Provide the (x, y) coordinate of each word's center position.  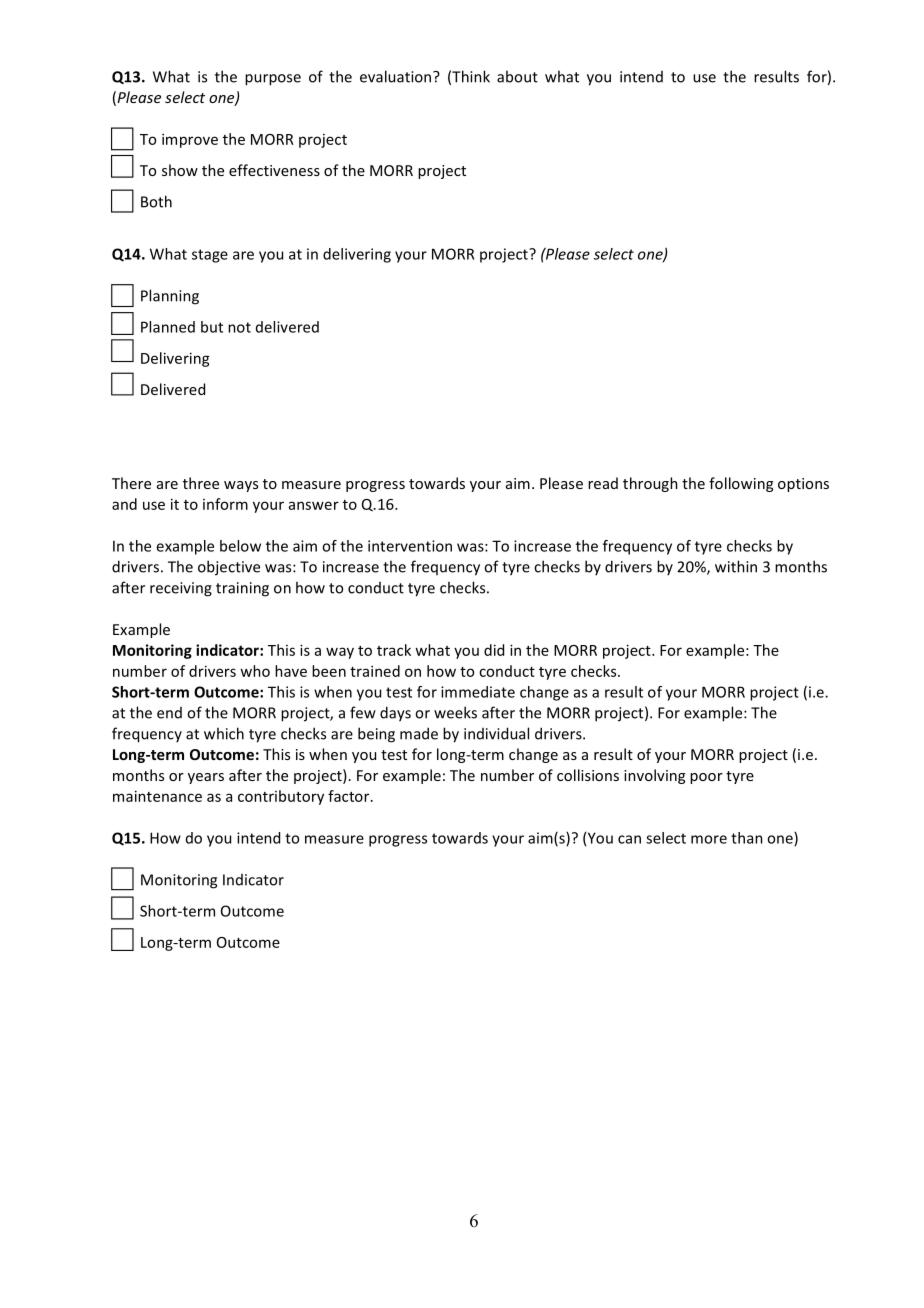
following (741, 484)
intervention (410, 546)
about (517, 76)
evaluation (397, 76)
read (603, 483)
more (709, 839)
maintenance (157, 796)
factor (350, 796)
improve (190, 140)
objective (229, 568)
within (736, 566)
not (239, 327)
